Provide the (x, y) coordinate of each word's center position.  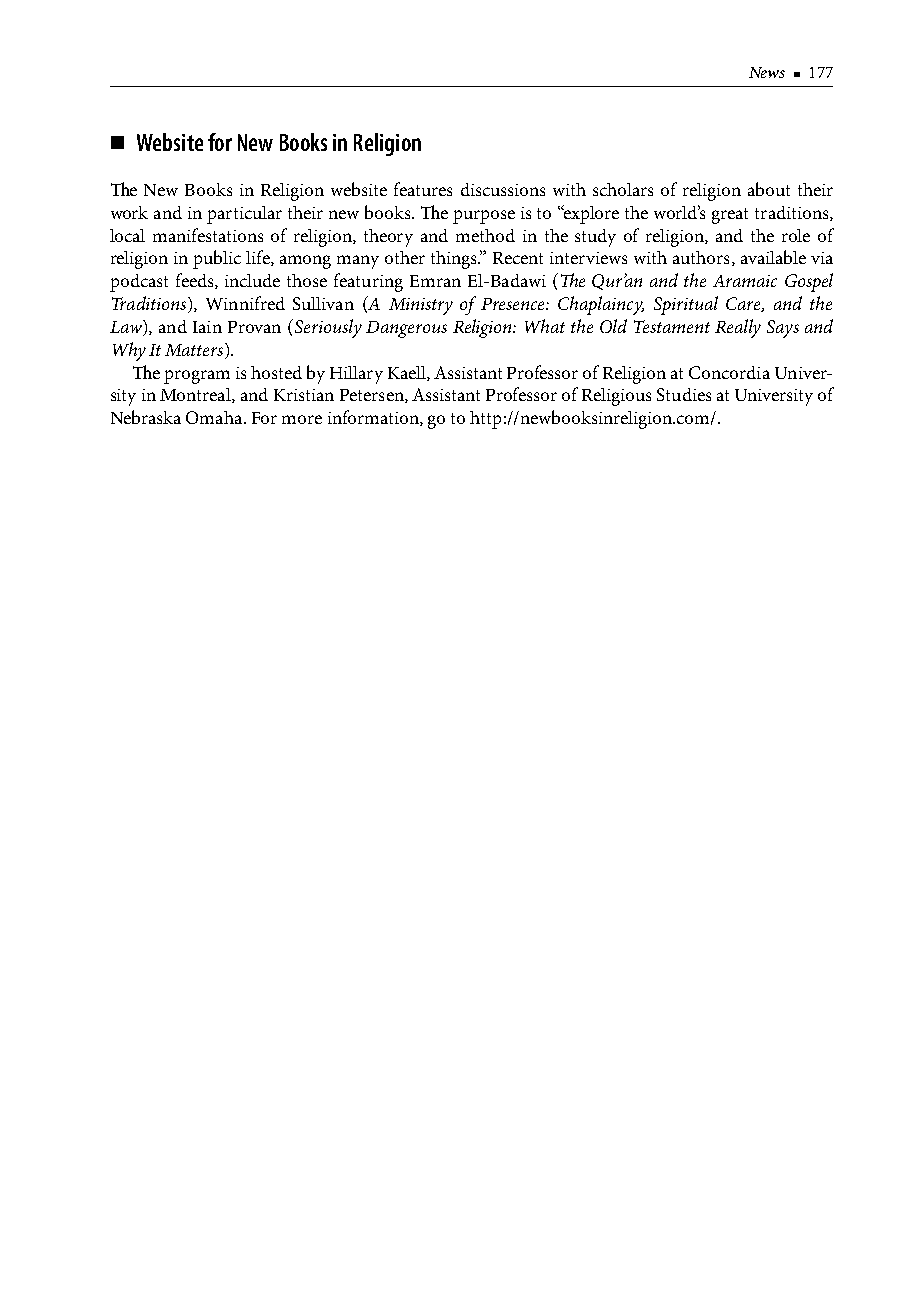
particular (244, 215)
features (423, 189)
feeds (196, 281)
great (730, 216)
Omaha (215, 417)
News (767, 72)
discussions (503, 189)
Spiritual (686, 305)
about (769, 189)
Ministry (421, 306)
